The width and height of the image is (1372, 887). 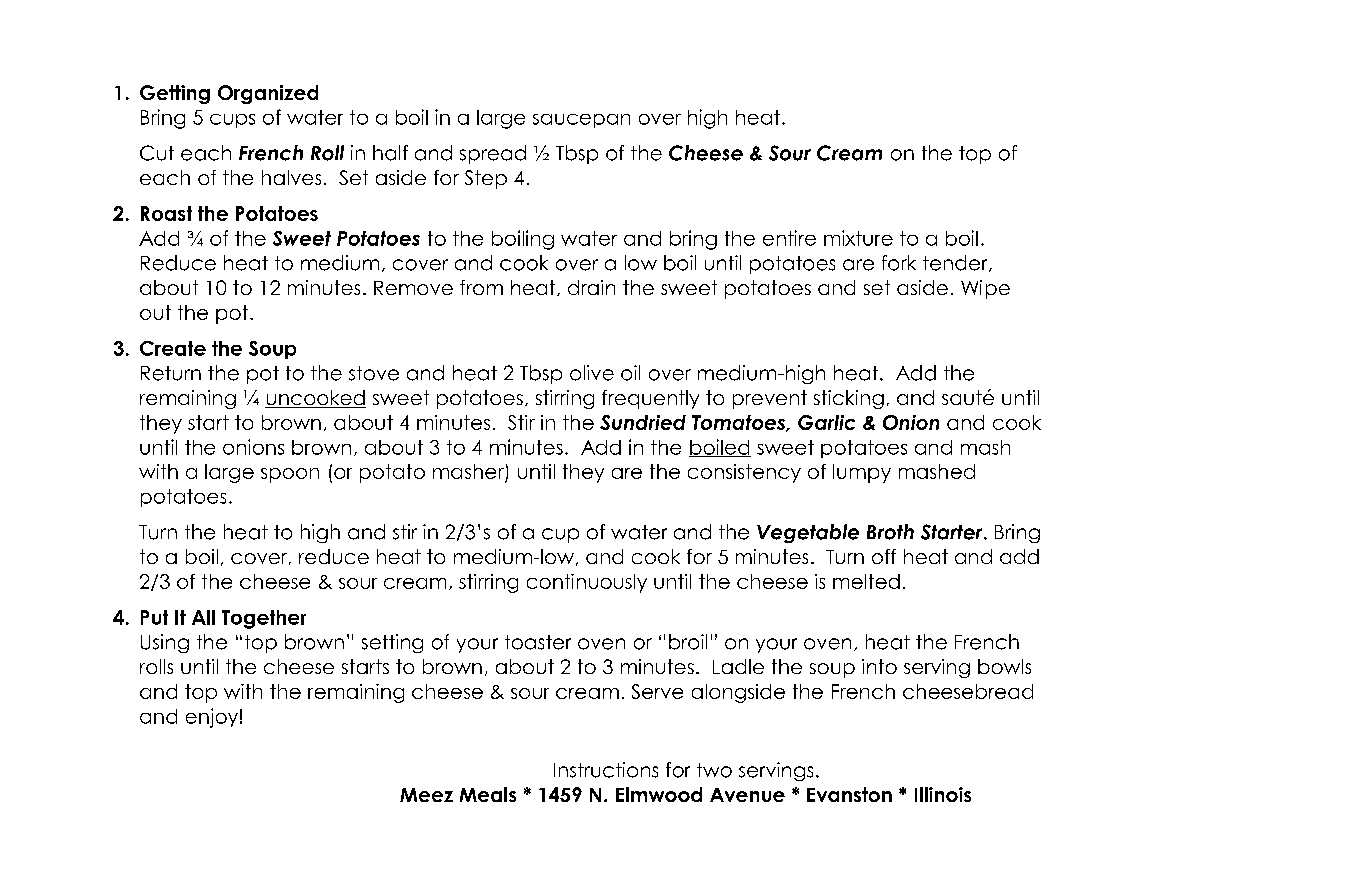 What do you see at coordinates (587, 583) in the image?
I see `continuously` at bounding box center [587, 583].
